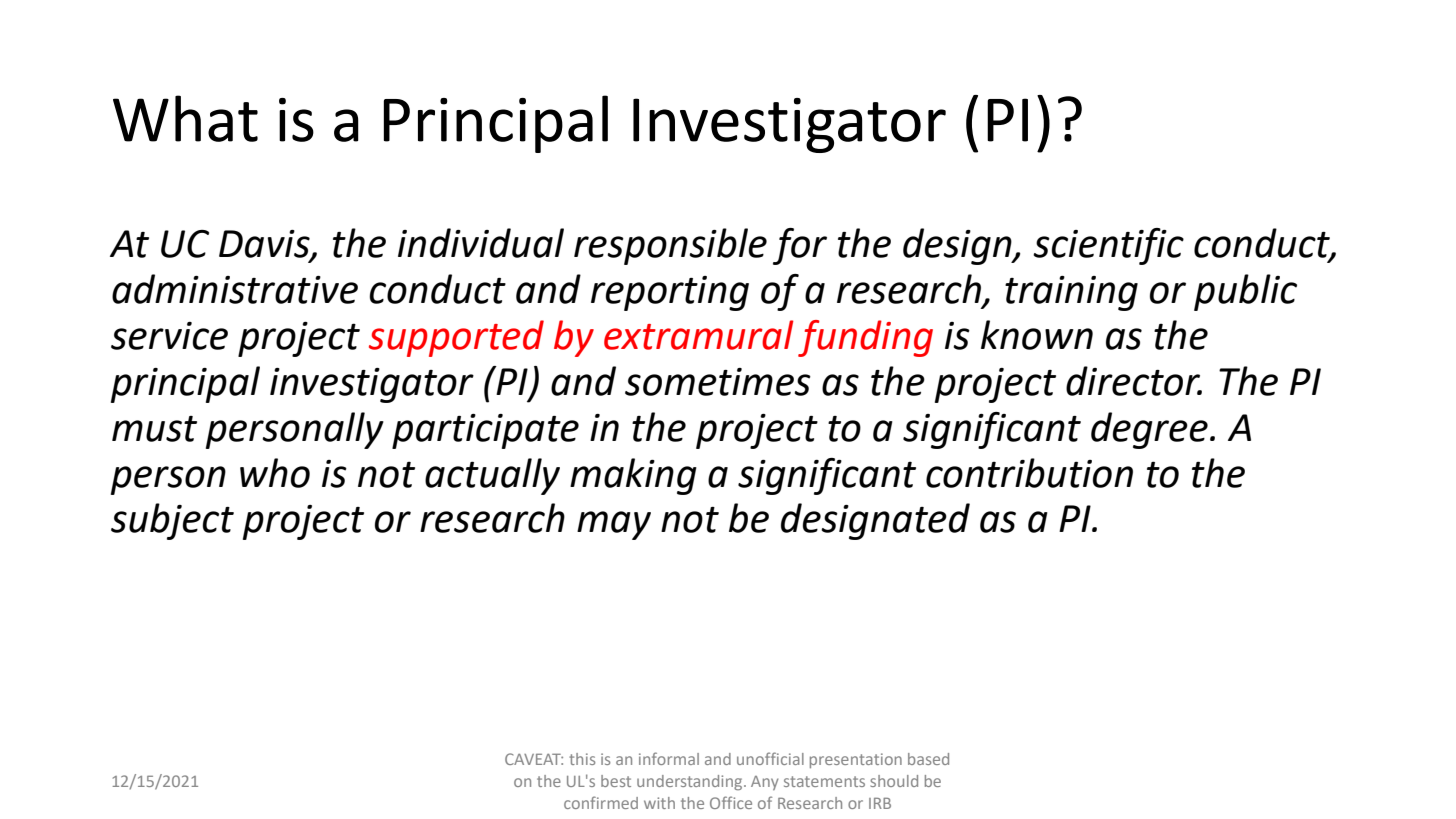  Describe the element at coordinates (169, 336) in the screenshot. I see `service` at that location.
